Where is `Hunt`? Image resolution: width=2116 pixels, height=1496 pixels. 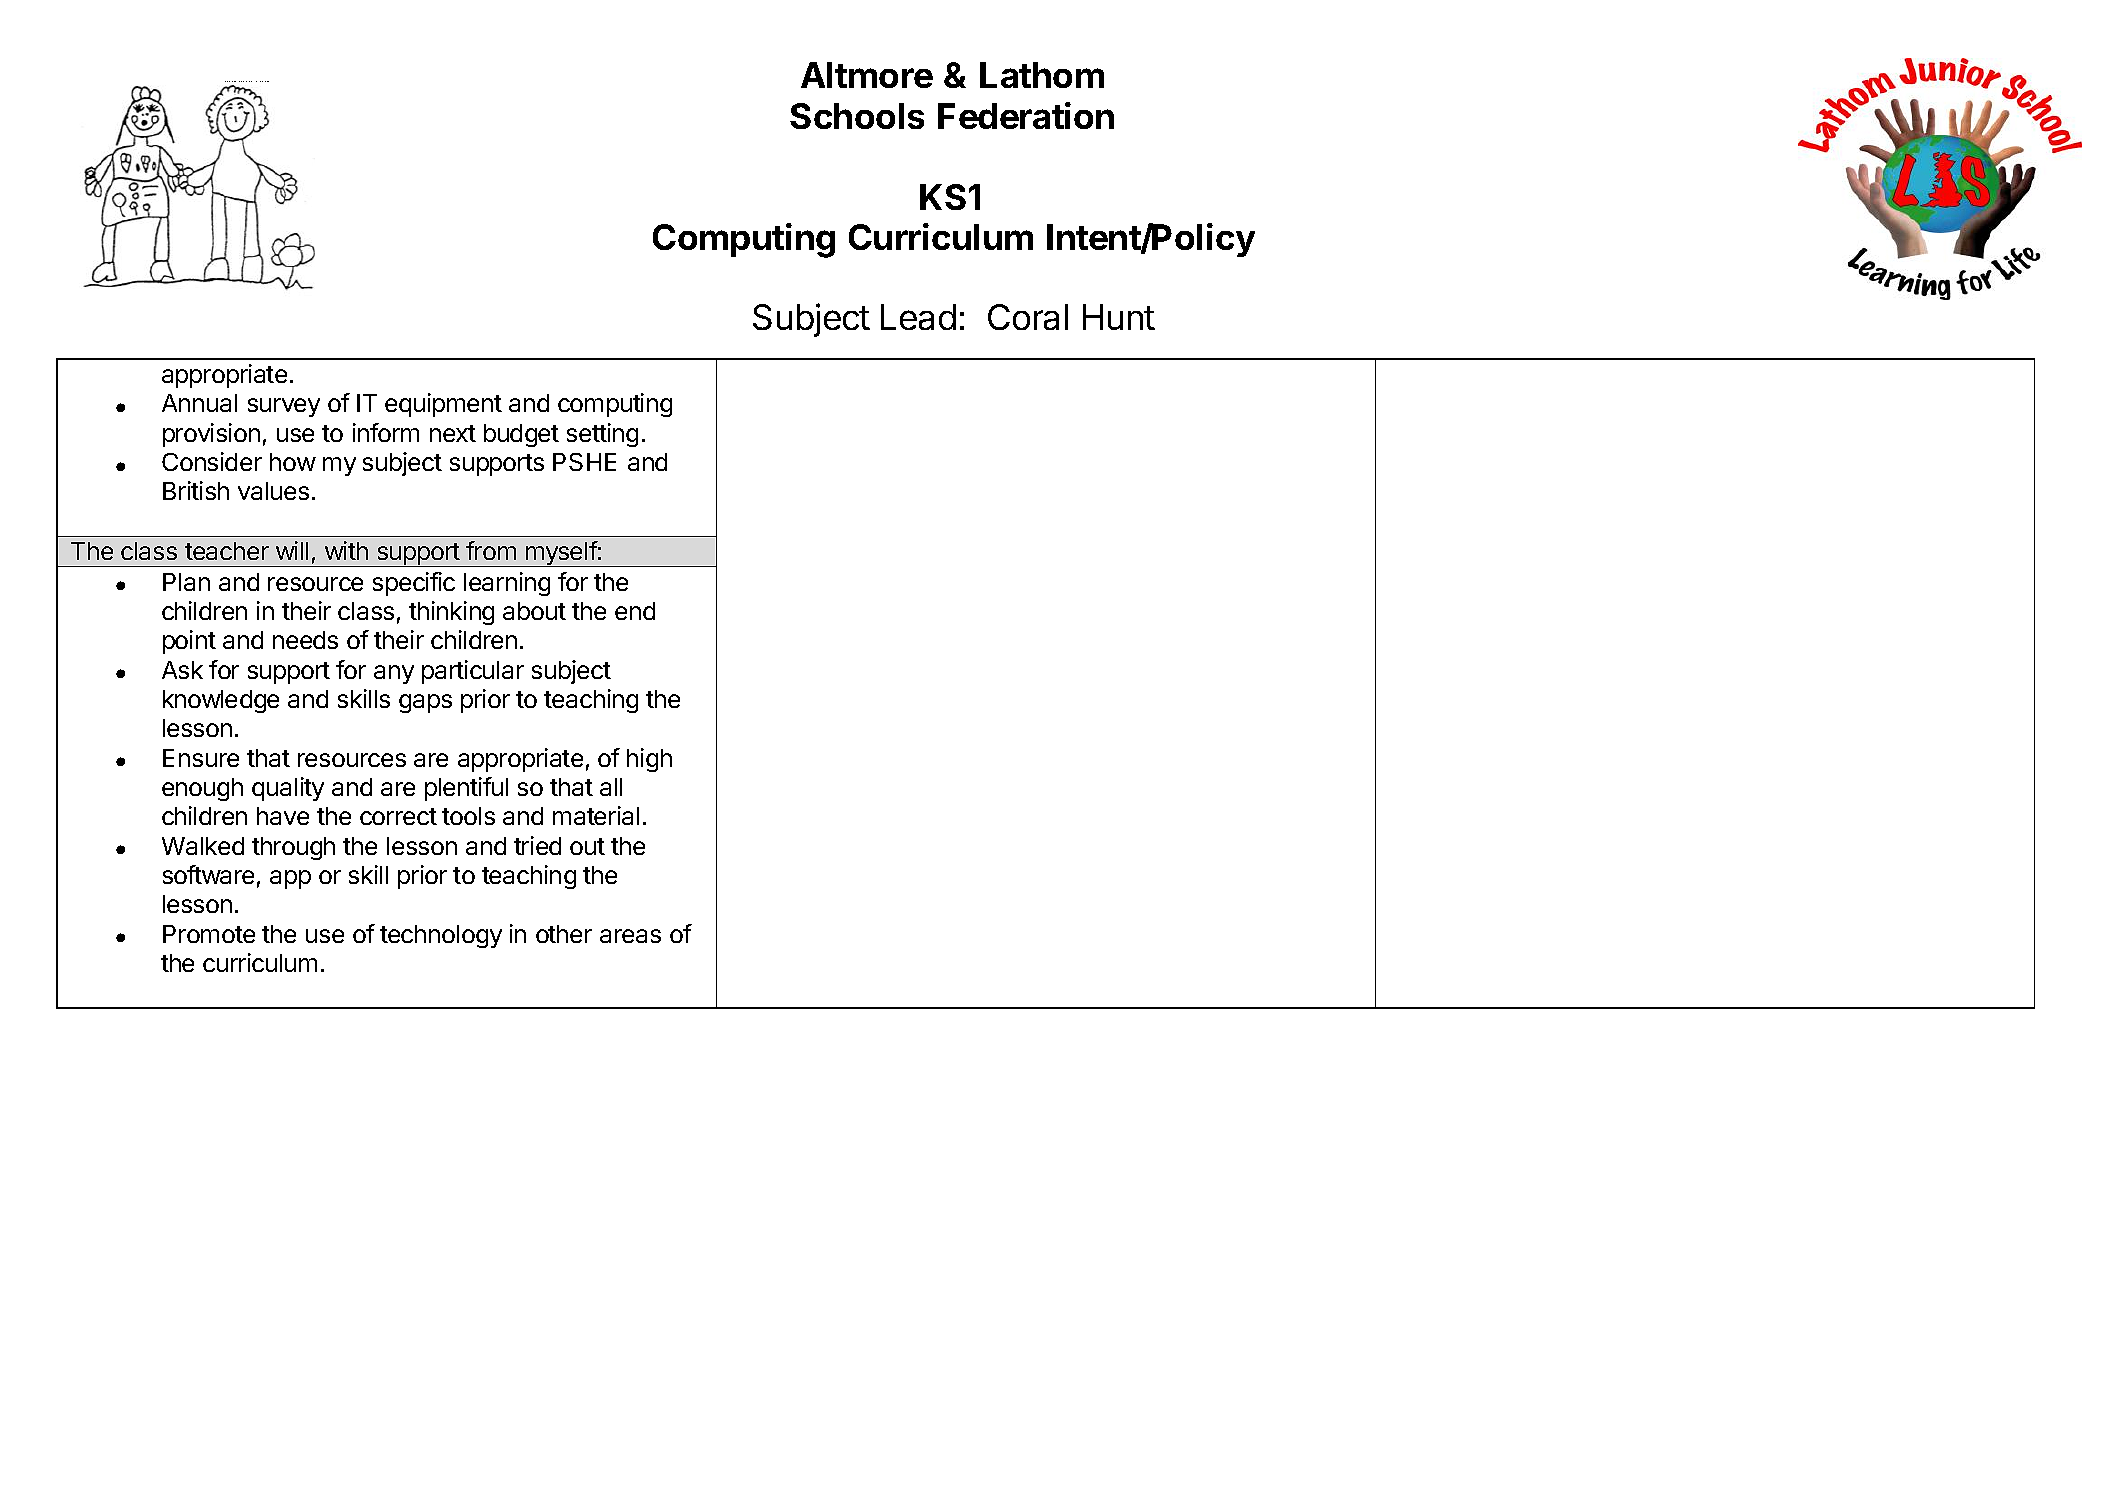 Hunt is located at coordinates (1119, 317).
